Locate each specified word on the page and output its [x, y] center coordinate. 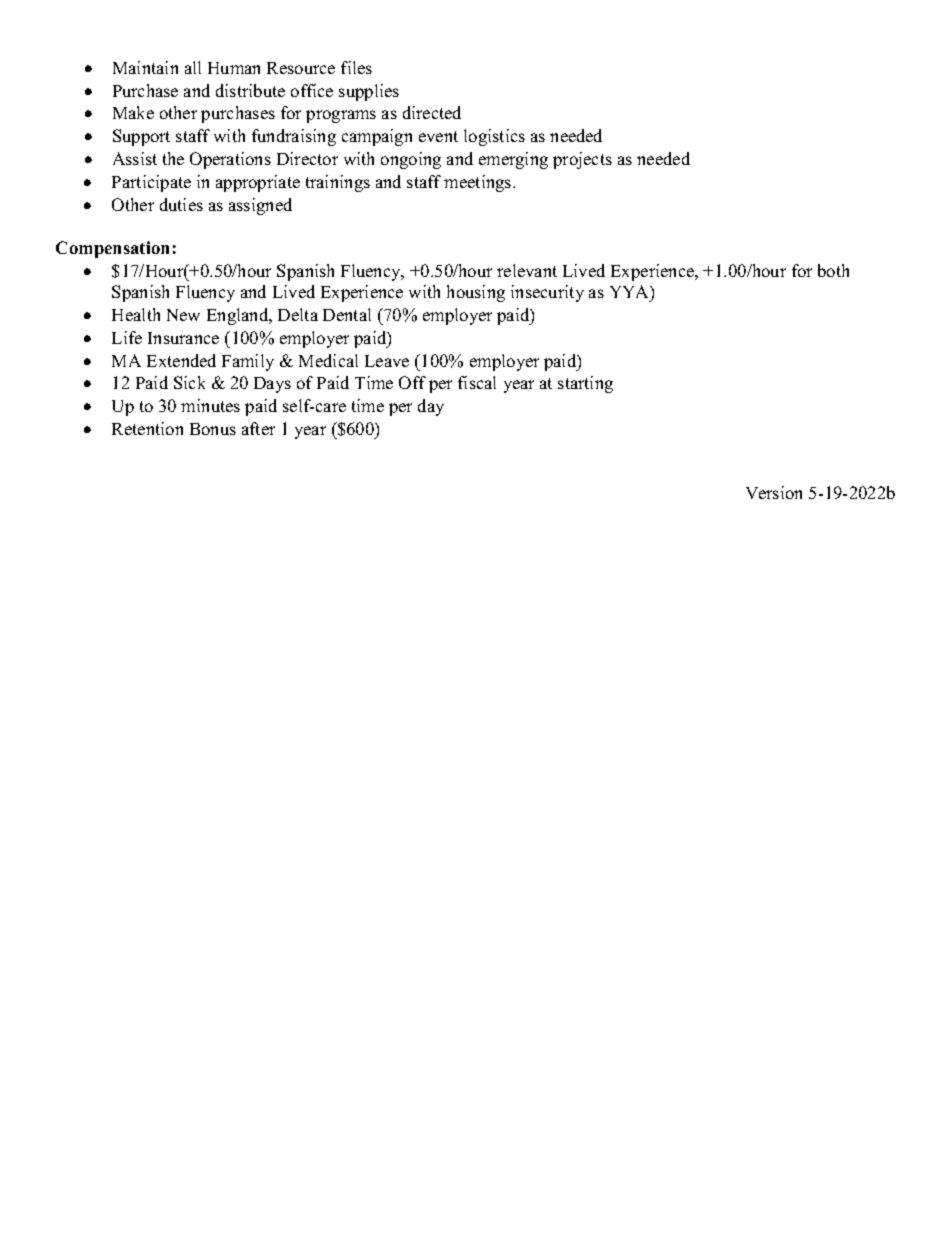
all [193, 67]
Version [774, 492]
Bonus [213, 429]
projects [582, 160]
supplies [369, 92]
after [258, 428]
